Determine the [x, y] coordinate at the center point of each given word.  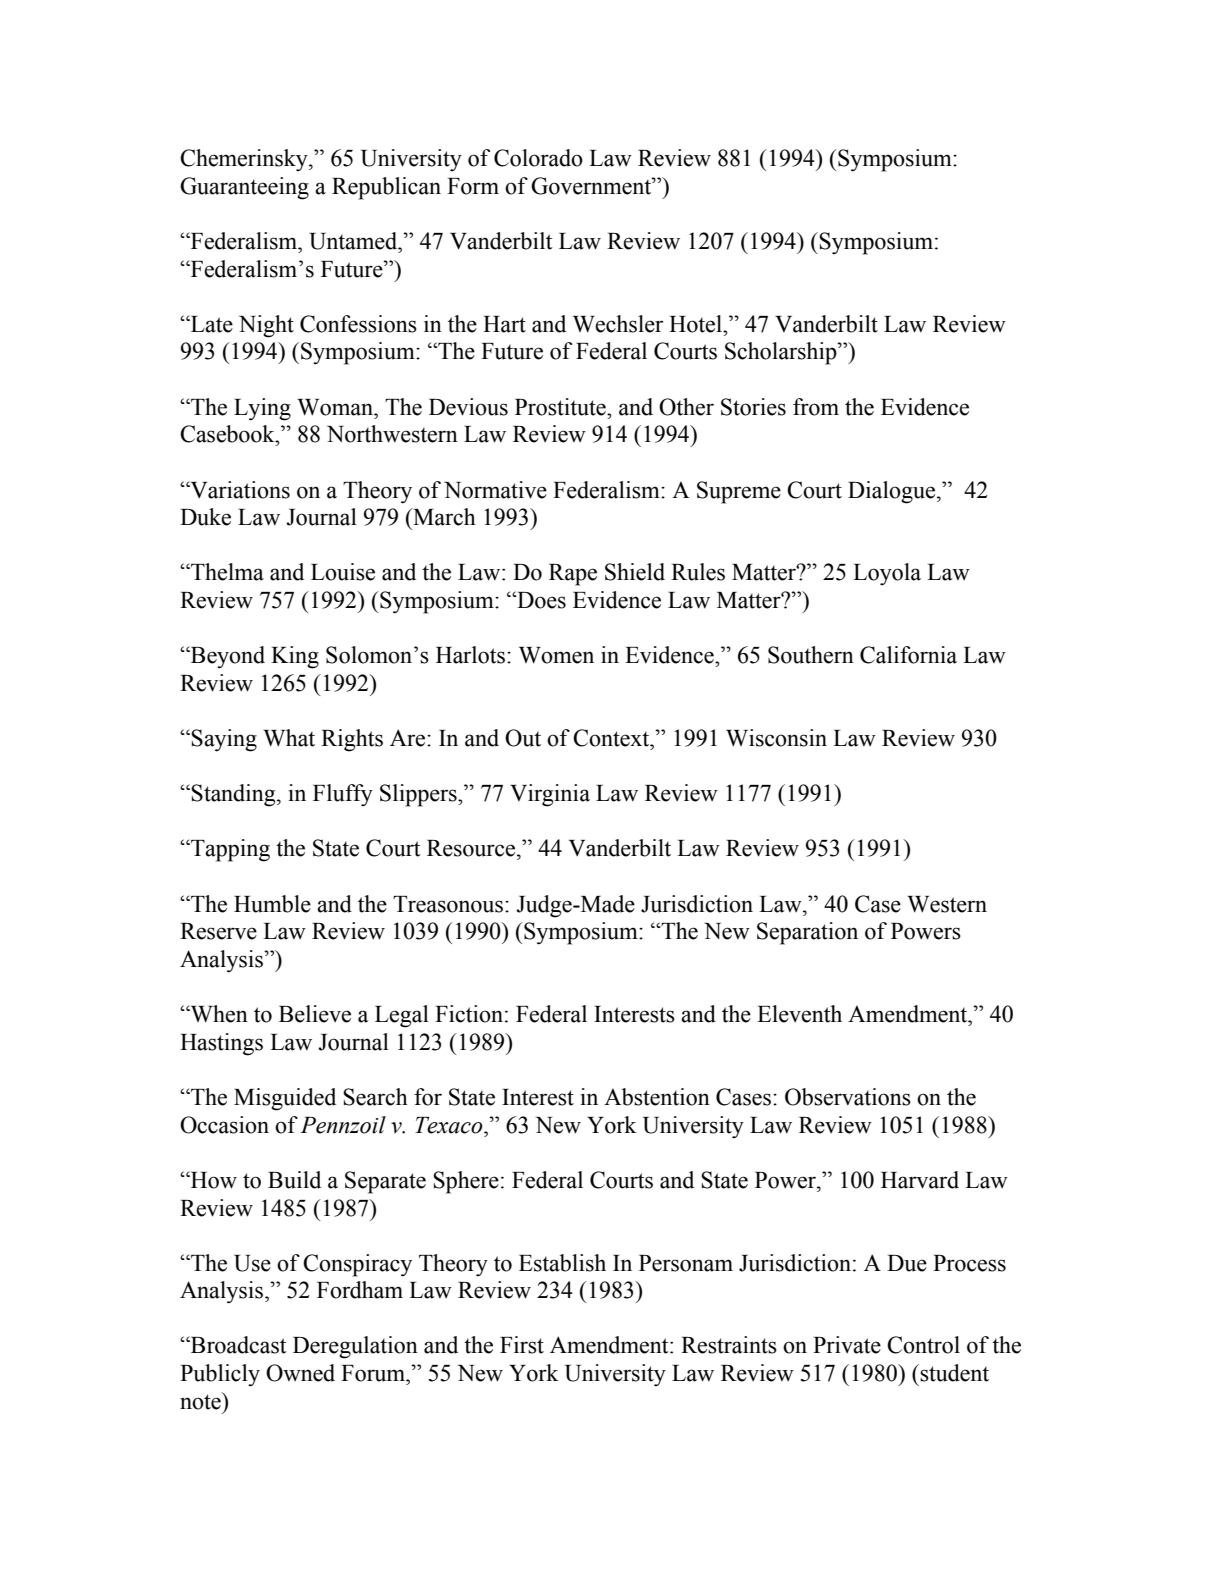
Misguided [285, 1099]
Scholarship [782, 353]
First [522, 1345]
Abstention [657, 1097]
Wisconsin [776, 738]
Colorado [538, 158]
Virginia [550, 795]
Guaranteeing [244, 188]
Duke [205, 517]
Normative [495, 490]
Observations [848, 1097]
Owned [300, 1373]
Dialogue [893, 492]
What [289, 738]
